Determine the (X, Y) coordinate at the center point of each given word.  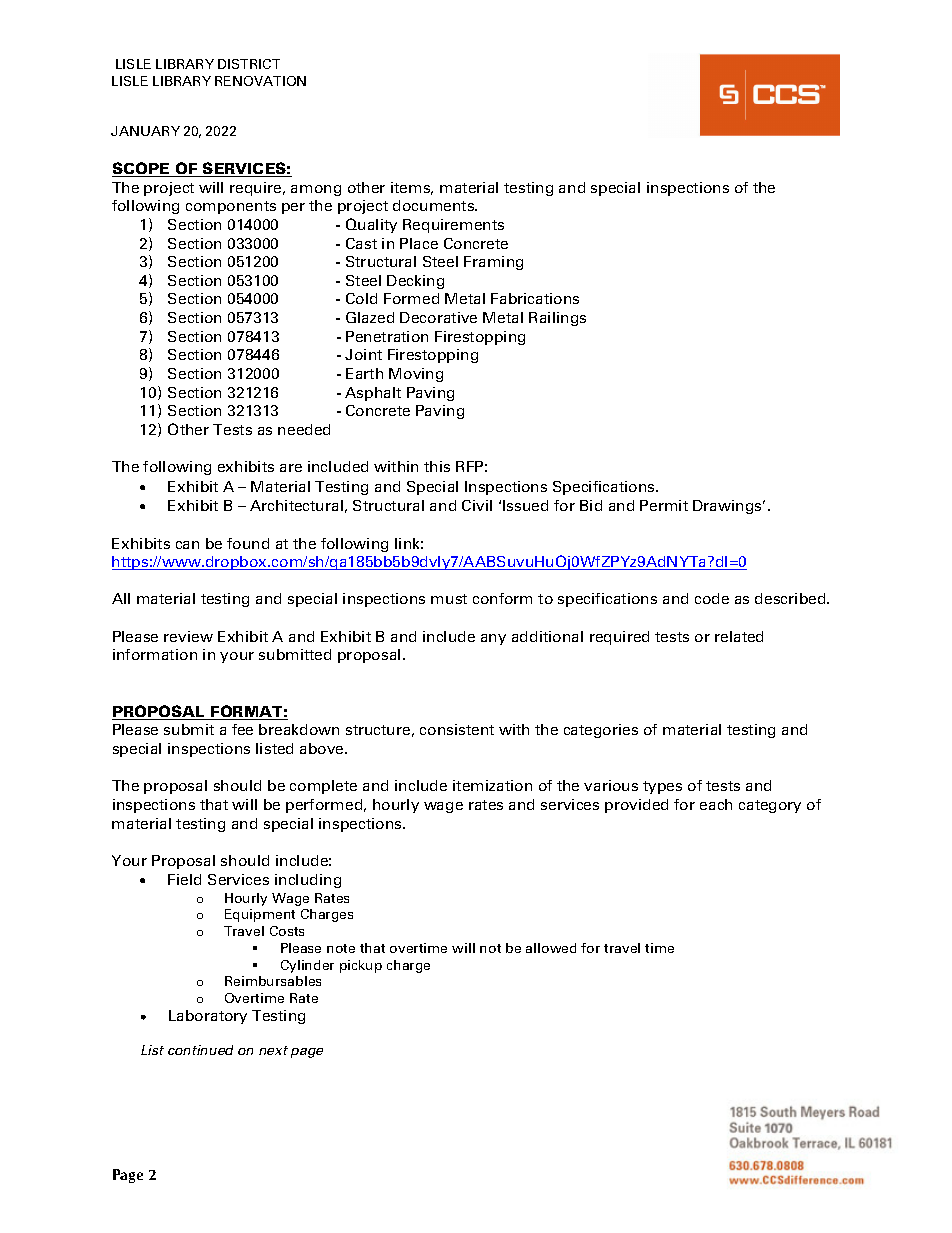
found (248, 543)
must (449, 599)
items (412, 188)
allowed (551, 948)
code (712, 598)
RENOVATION (260, 81)
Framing (493, 263)
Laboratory (208, 1017)
